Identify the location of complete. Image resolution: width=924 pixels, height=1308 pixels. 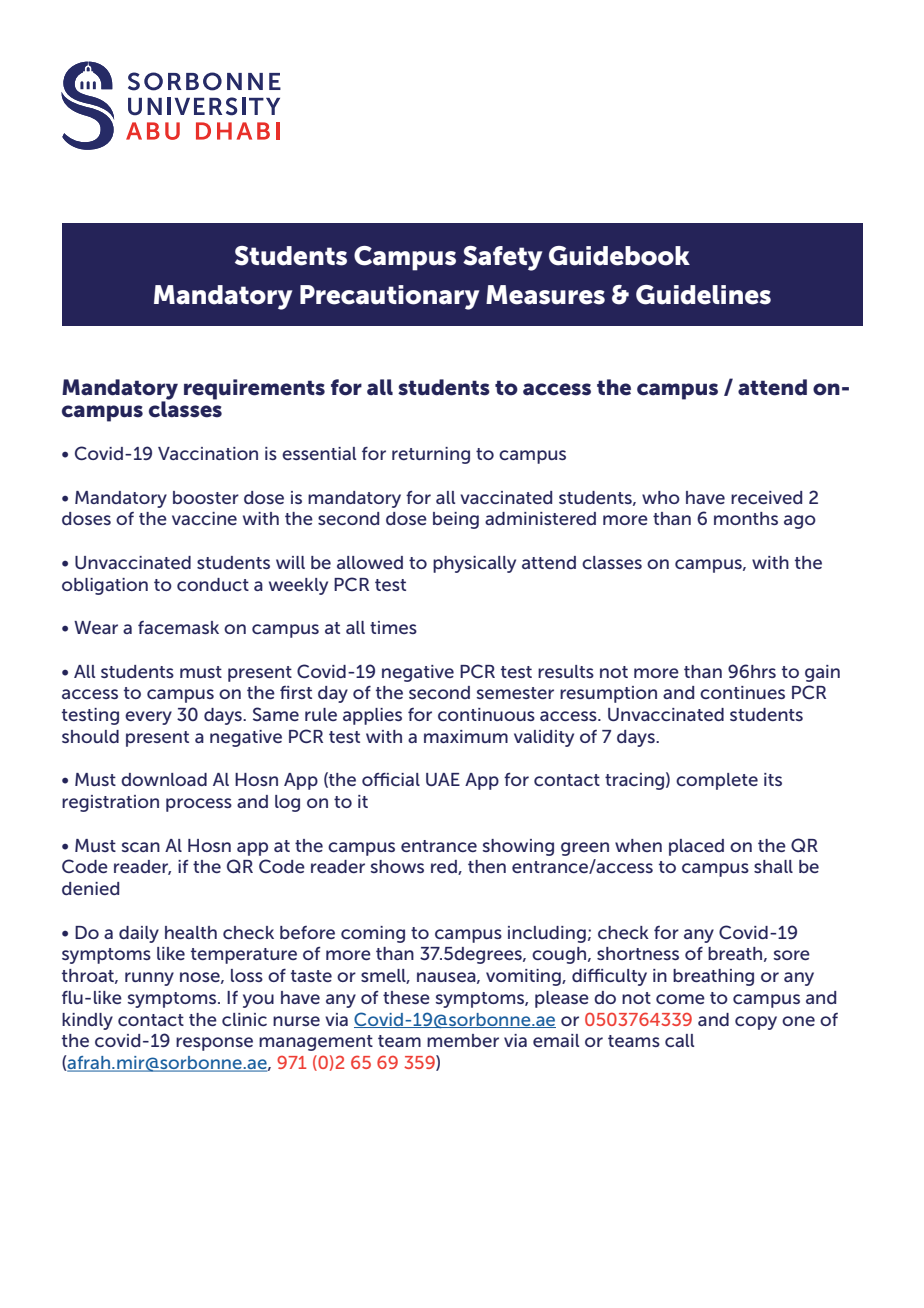
(717, 781).
